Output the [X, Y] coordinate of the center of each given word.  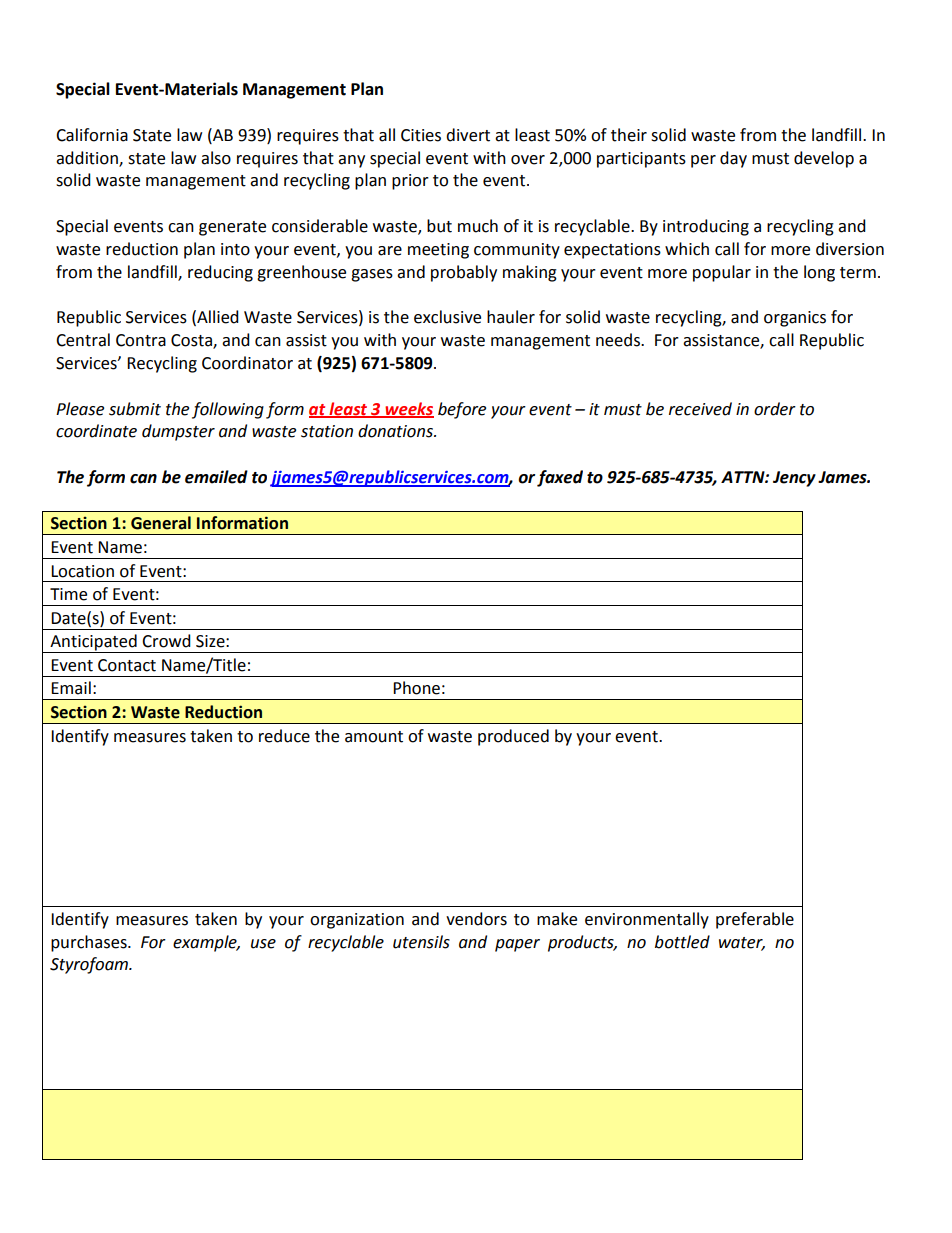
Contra [141, 340]
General [161, 523]
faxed [560, 478]
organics [795, 319]
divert [468, 135]
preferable [755, 920]
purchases [90, 943]
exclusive [447, 317]
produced [513, 737]
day [733, 159]
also [216, 158]
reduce [284, 736]
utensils [421, 942]
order [775, 409]
